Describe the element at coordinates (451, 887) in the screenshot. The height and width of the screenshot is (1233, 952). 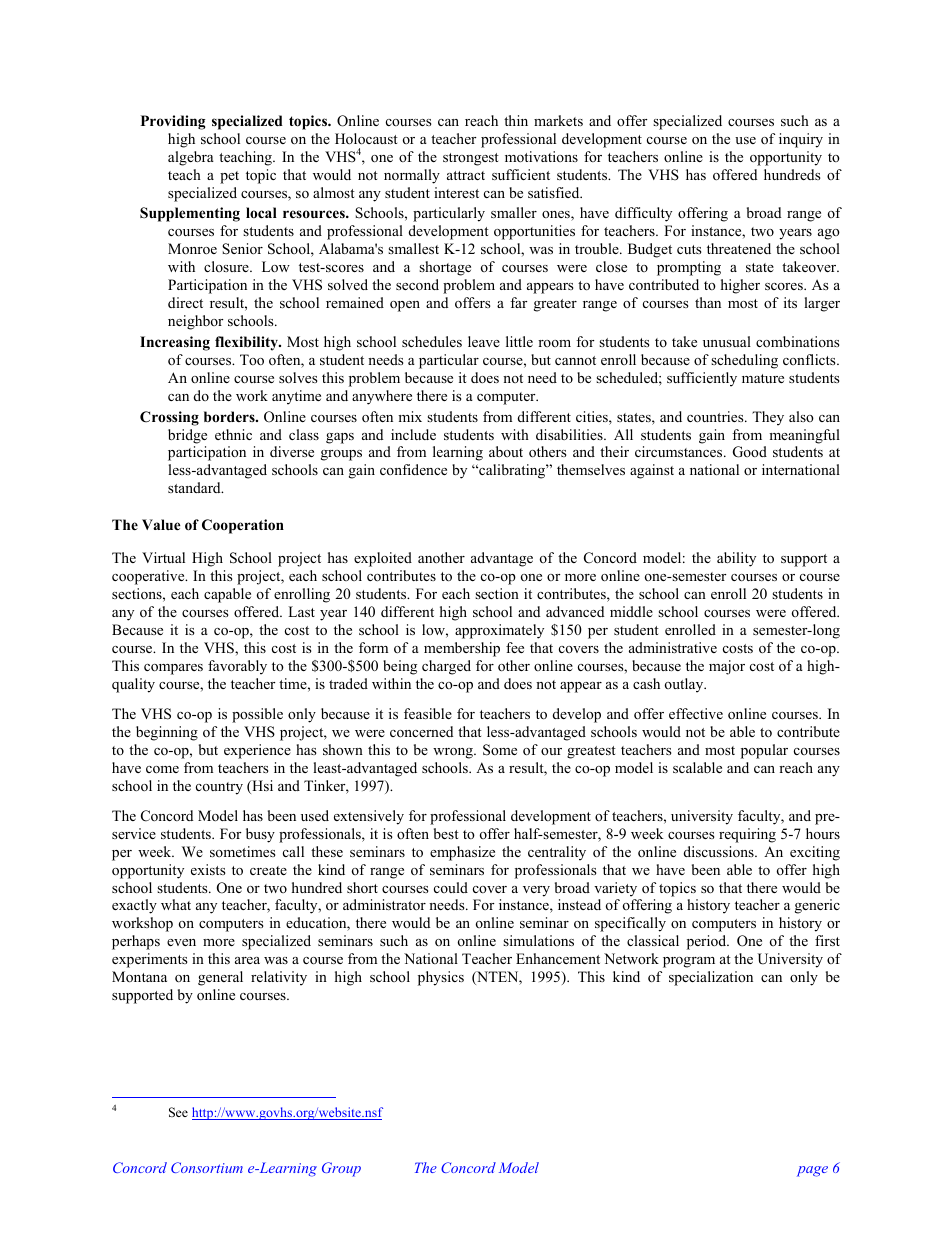
I see `could` at that location.
